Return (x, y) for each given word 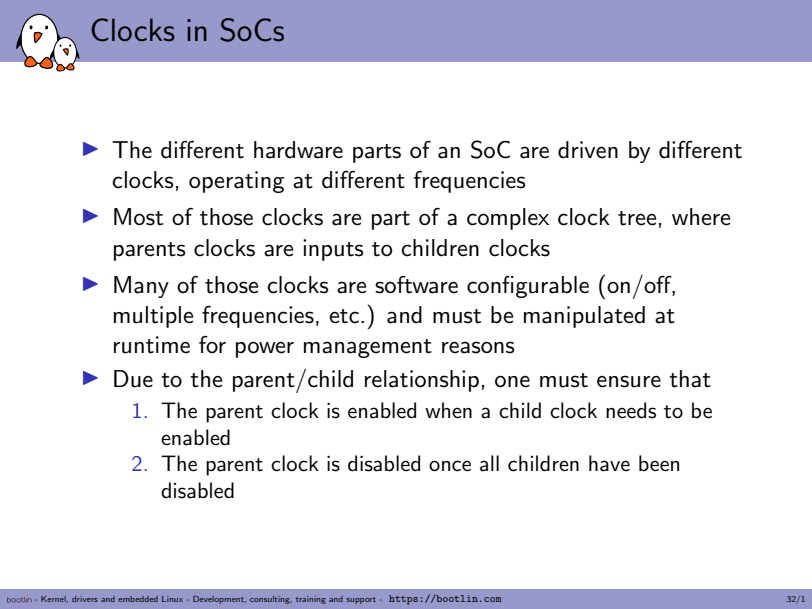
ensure (629, 381)
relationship (422, 381)
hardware (298, 150)
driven (588, 150)
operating (236, 182)
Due (133, 379)
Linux (172, 599)
